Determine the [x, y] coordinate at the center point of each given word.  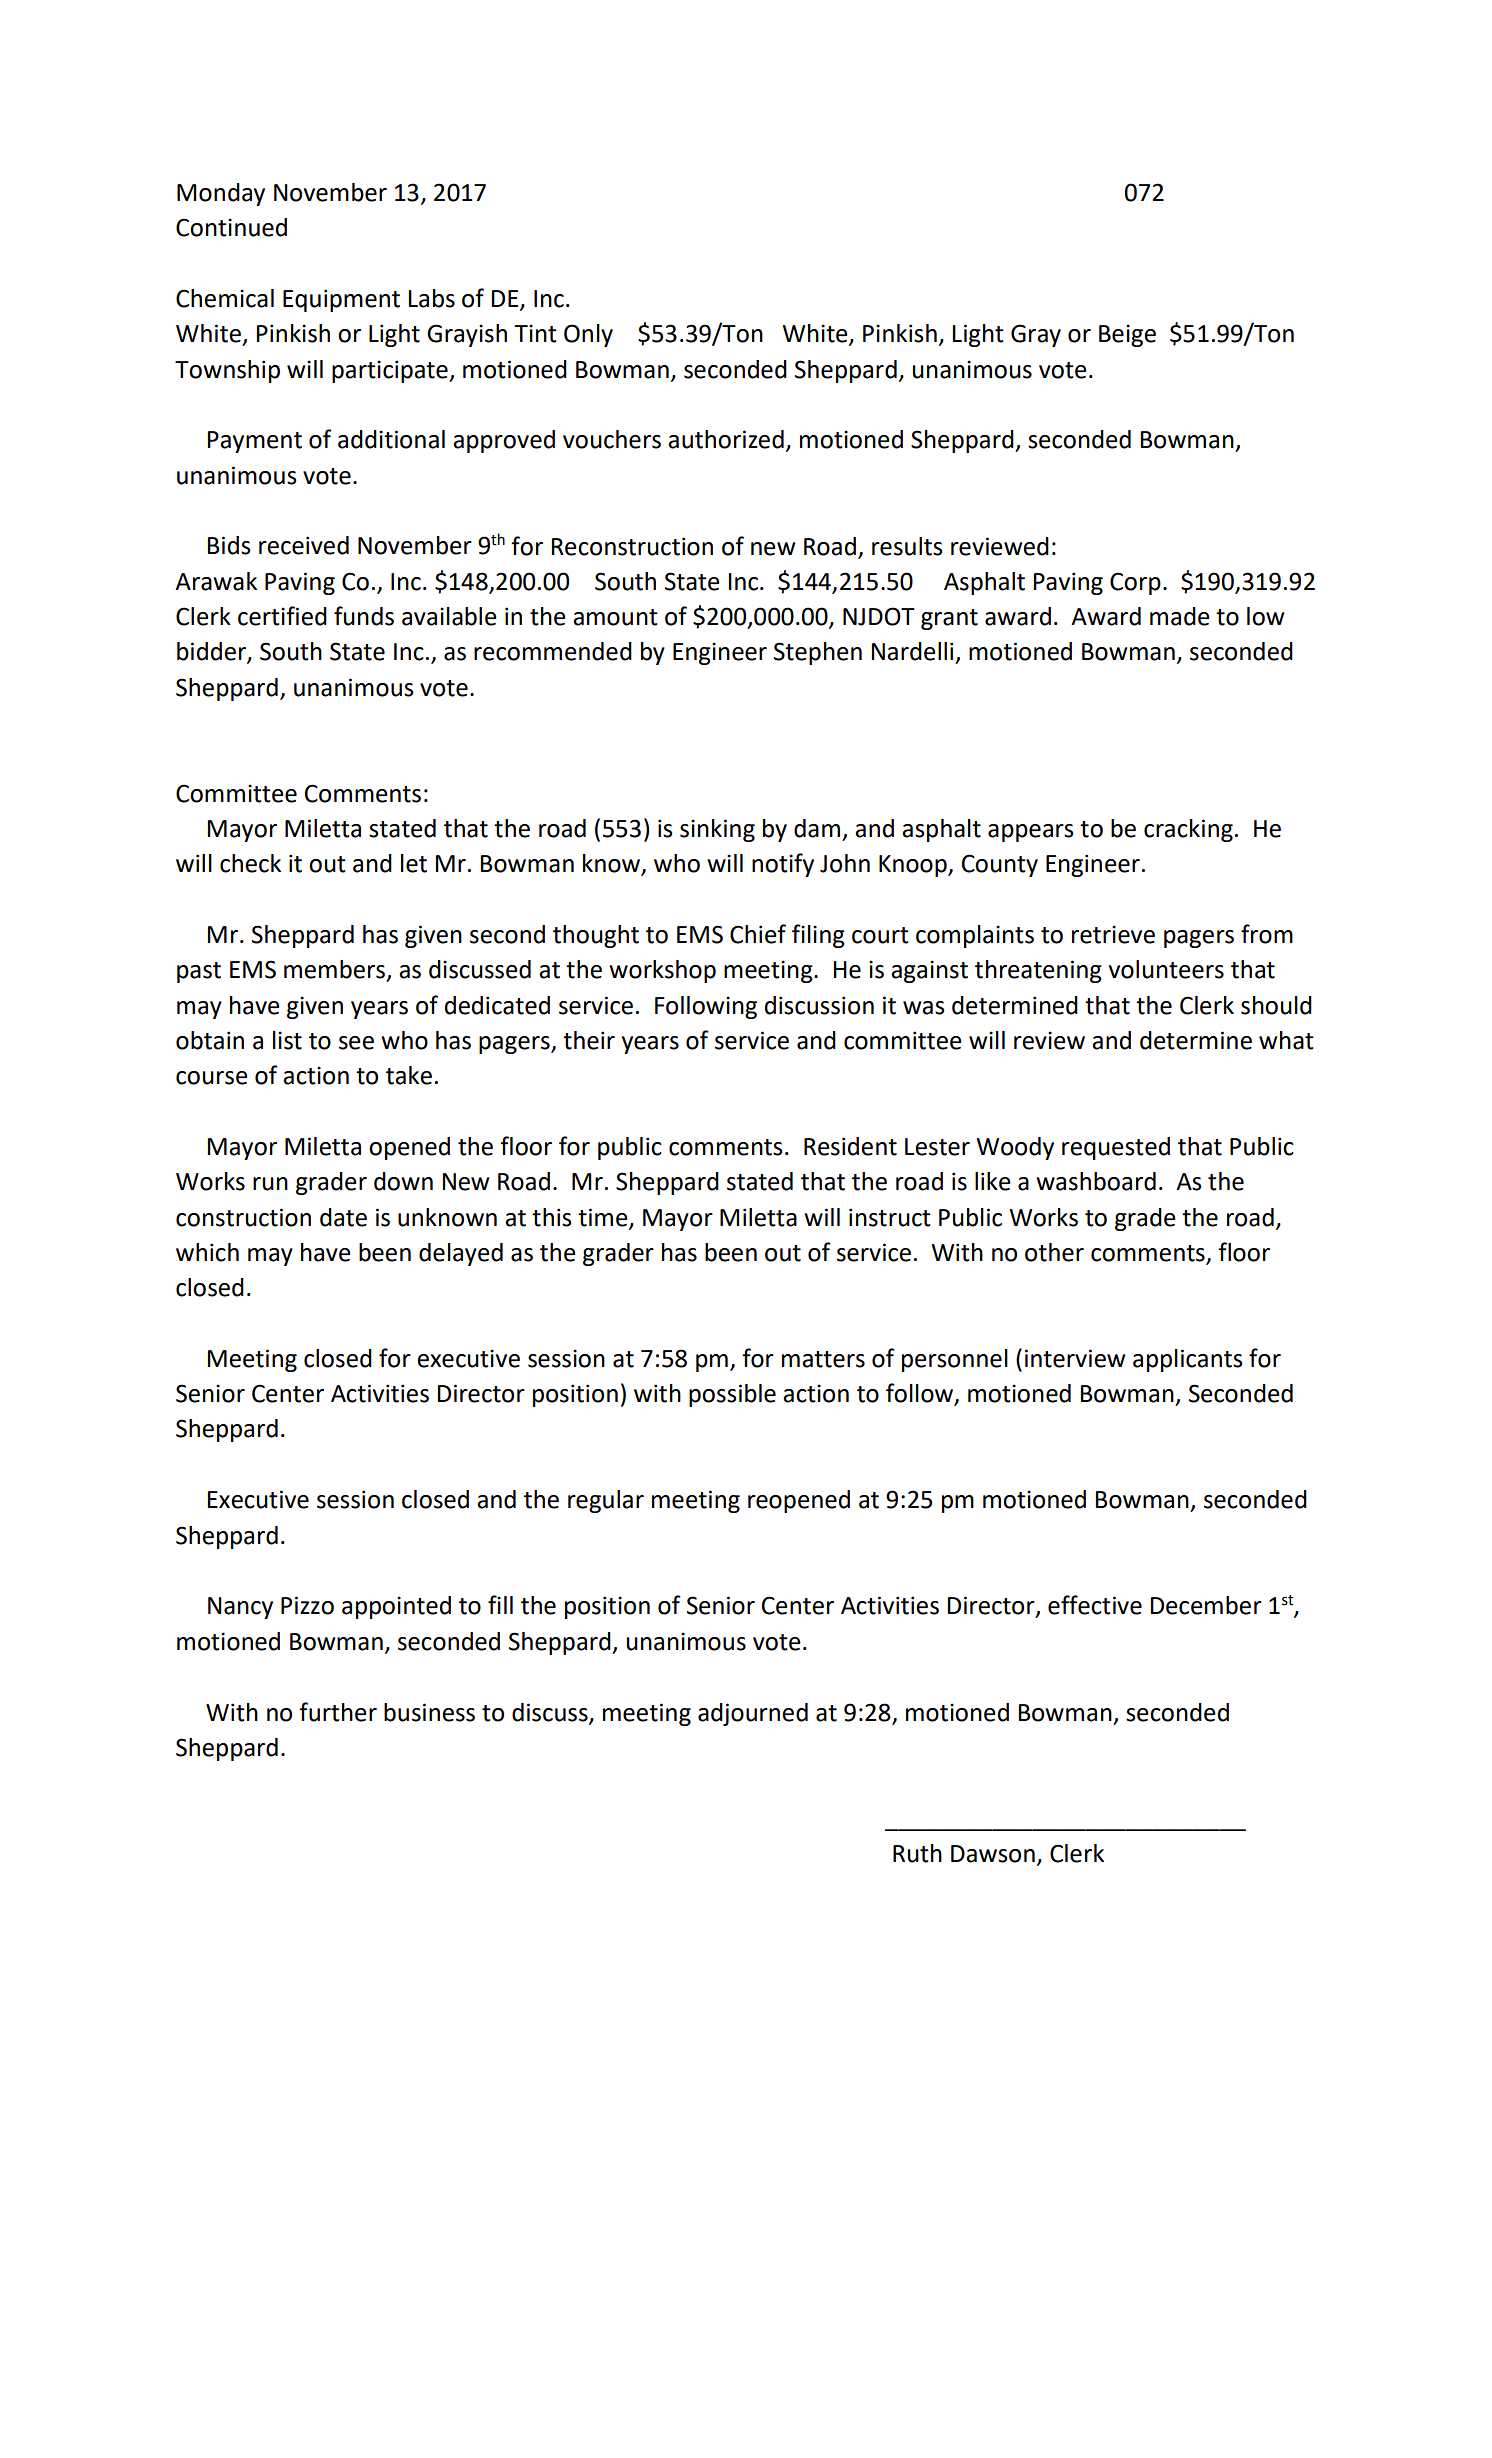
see [356, 1043]
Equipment [341, 300]
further [338, 1712]
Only [588, 335]
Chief [758, 934]
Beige [1127, 335]
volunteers [1166, 969]
